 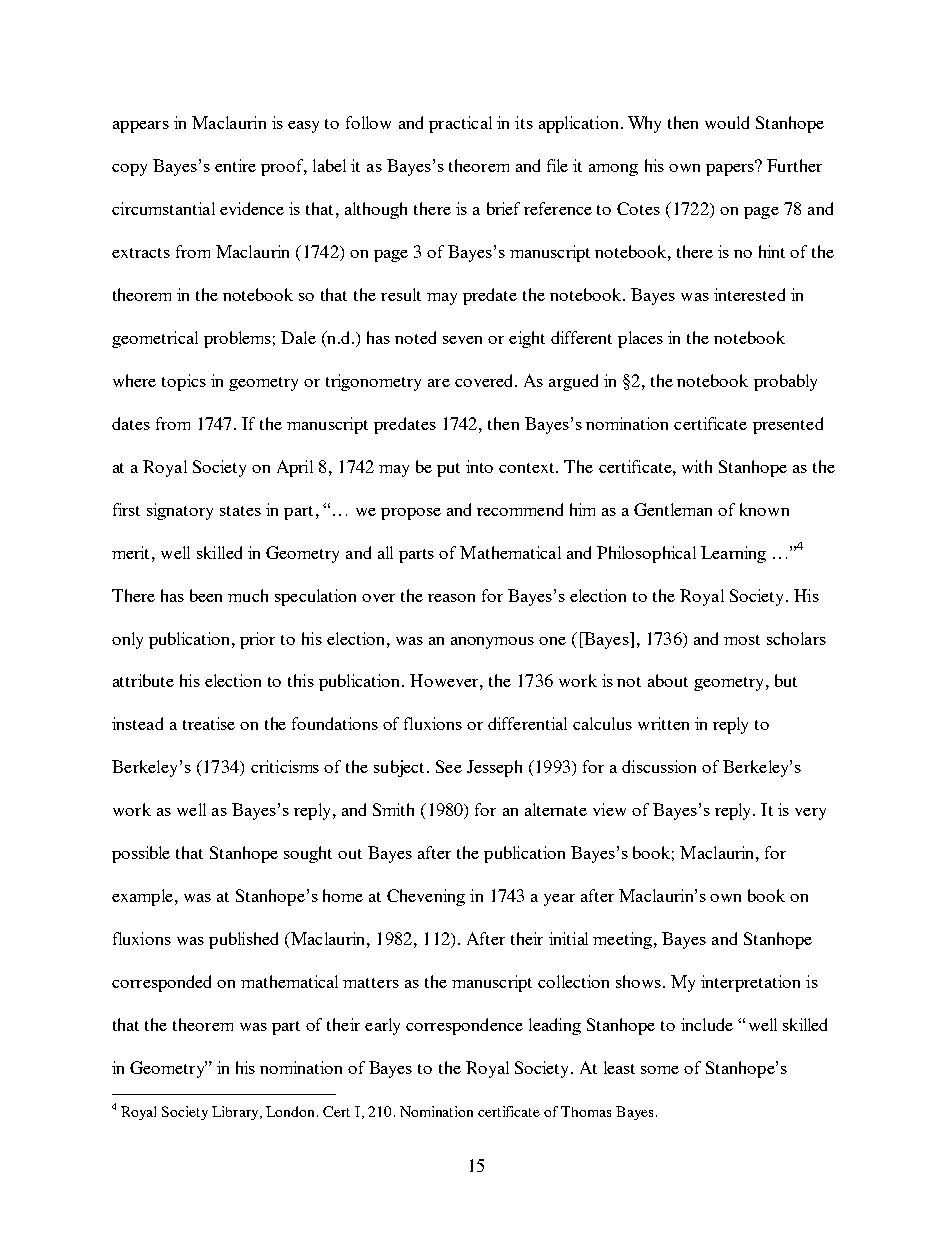 What do you see at coordinates (209, 723) in the screenshot?
I see `treatise` at bounding box center [209, 723].
